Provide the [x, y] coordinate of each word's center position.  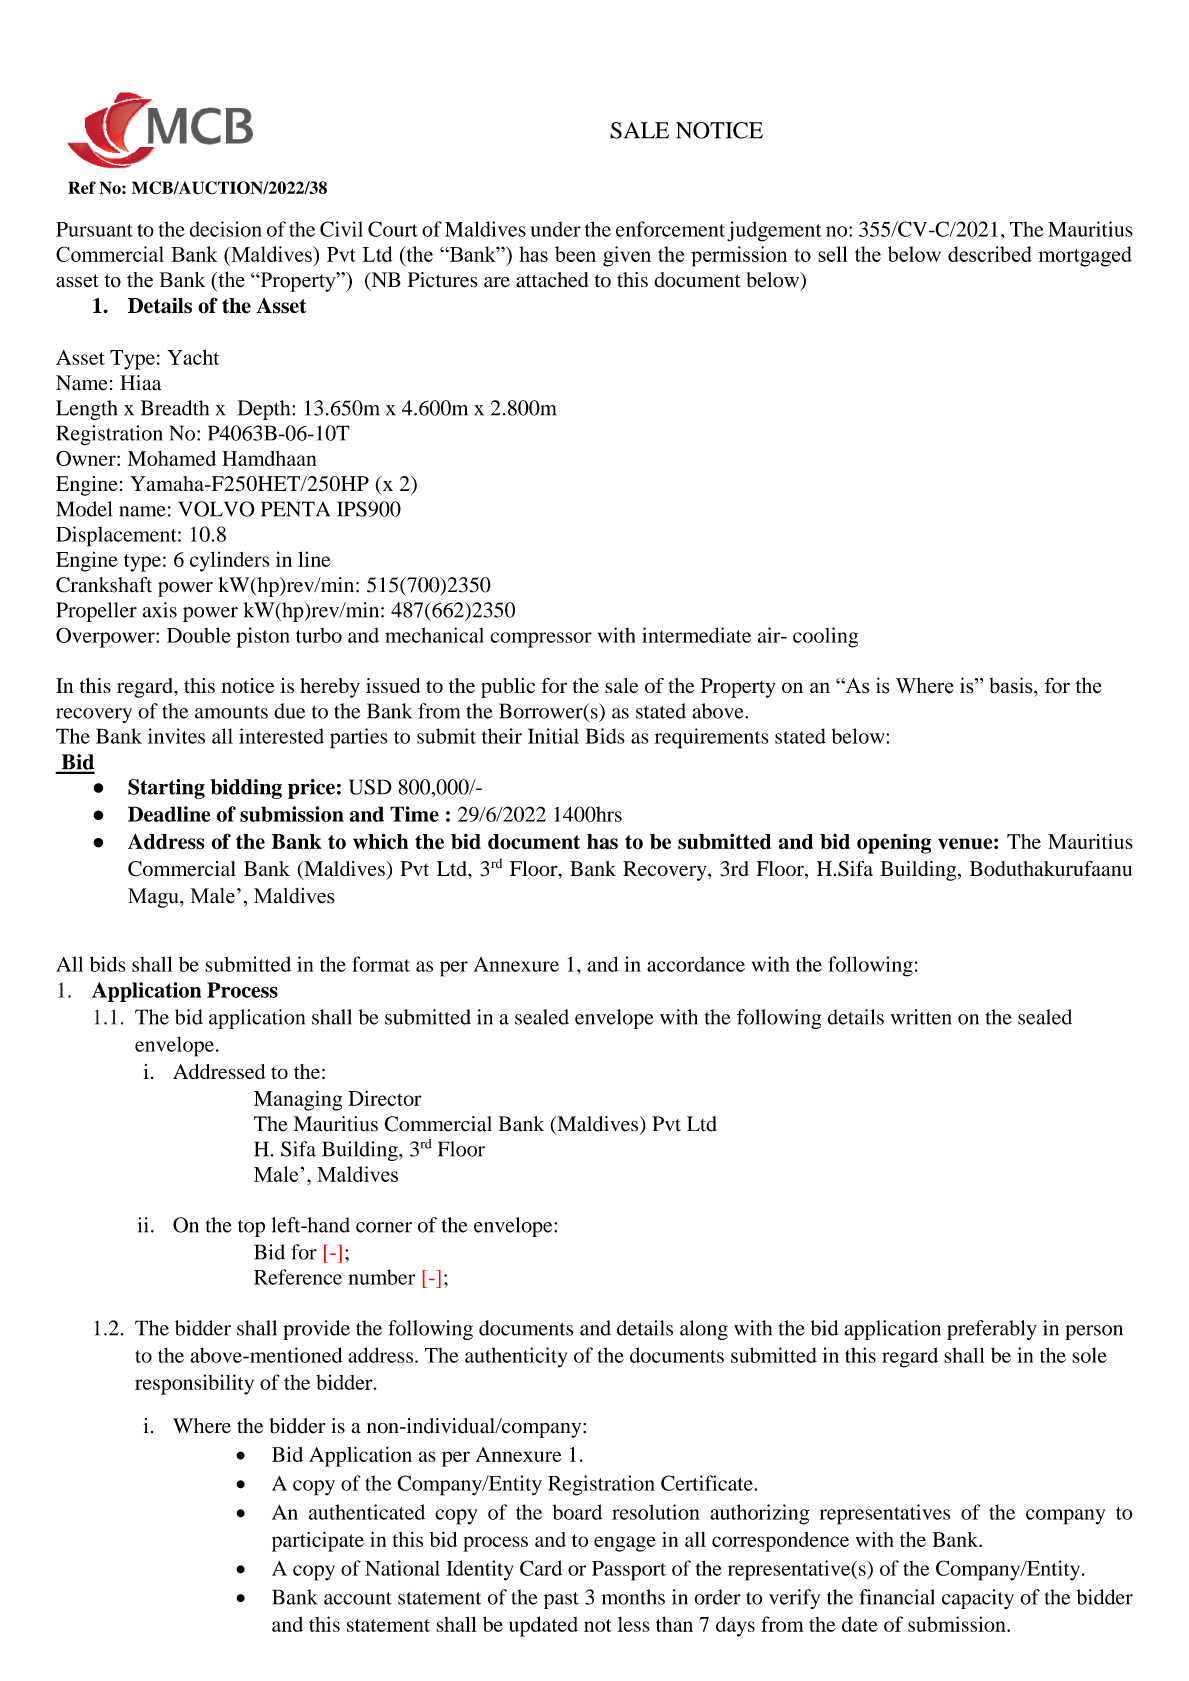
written [921, 1017]
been [575, 254]
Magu [154, 898]
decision [225, 229]
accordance [696, 964]
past [561, 1600]
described [990, 254]
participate [318, 1541]
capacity [978, 1599]
